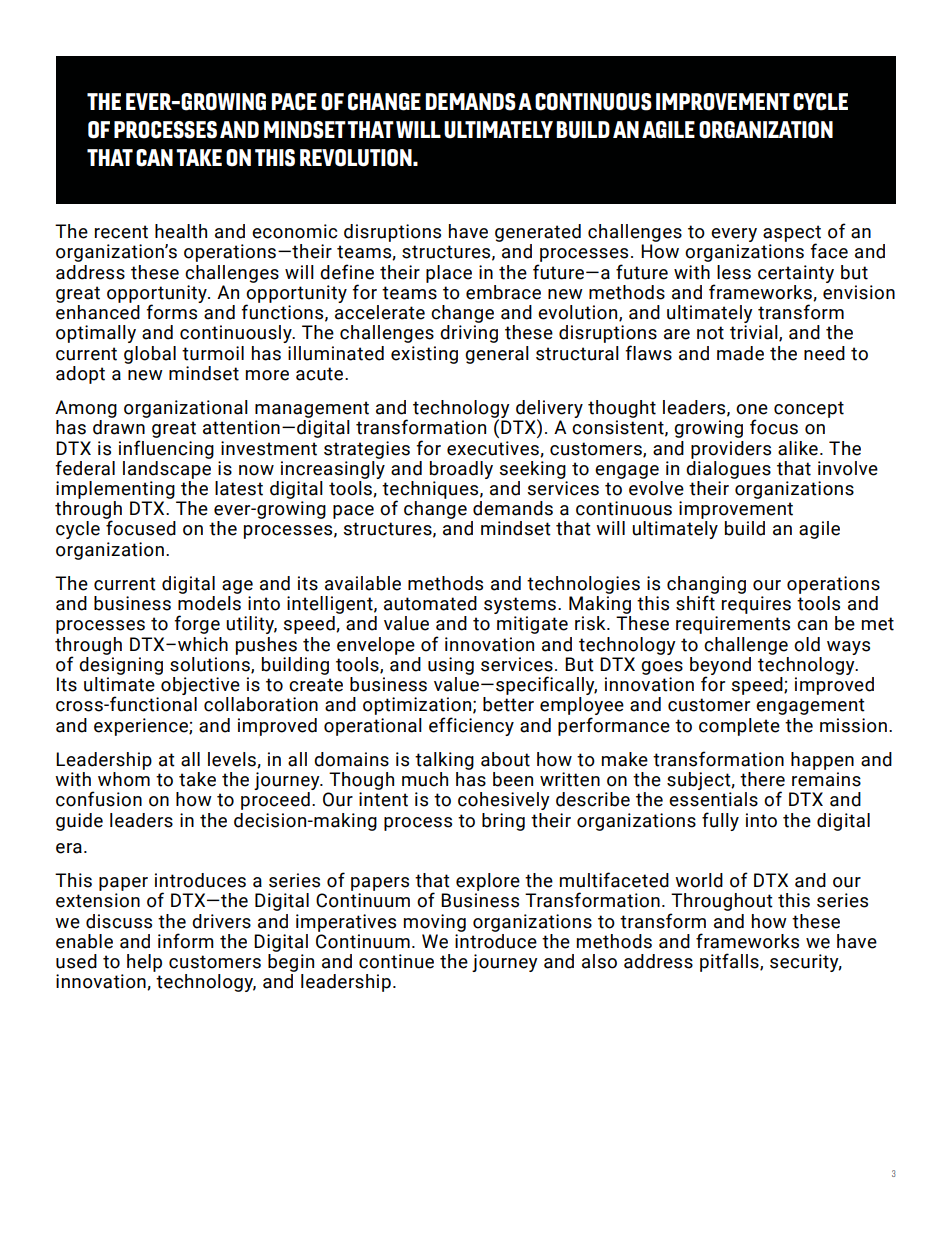 The height and width of the screenshot is (1233, 952). Describe the element at coordinates (461, 470) in the screenshot. I see `broadly` at that location.
